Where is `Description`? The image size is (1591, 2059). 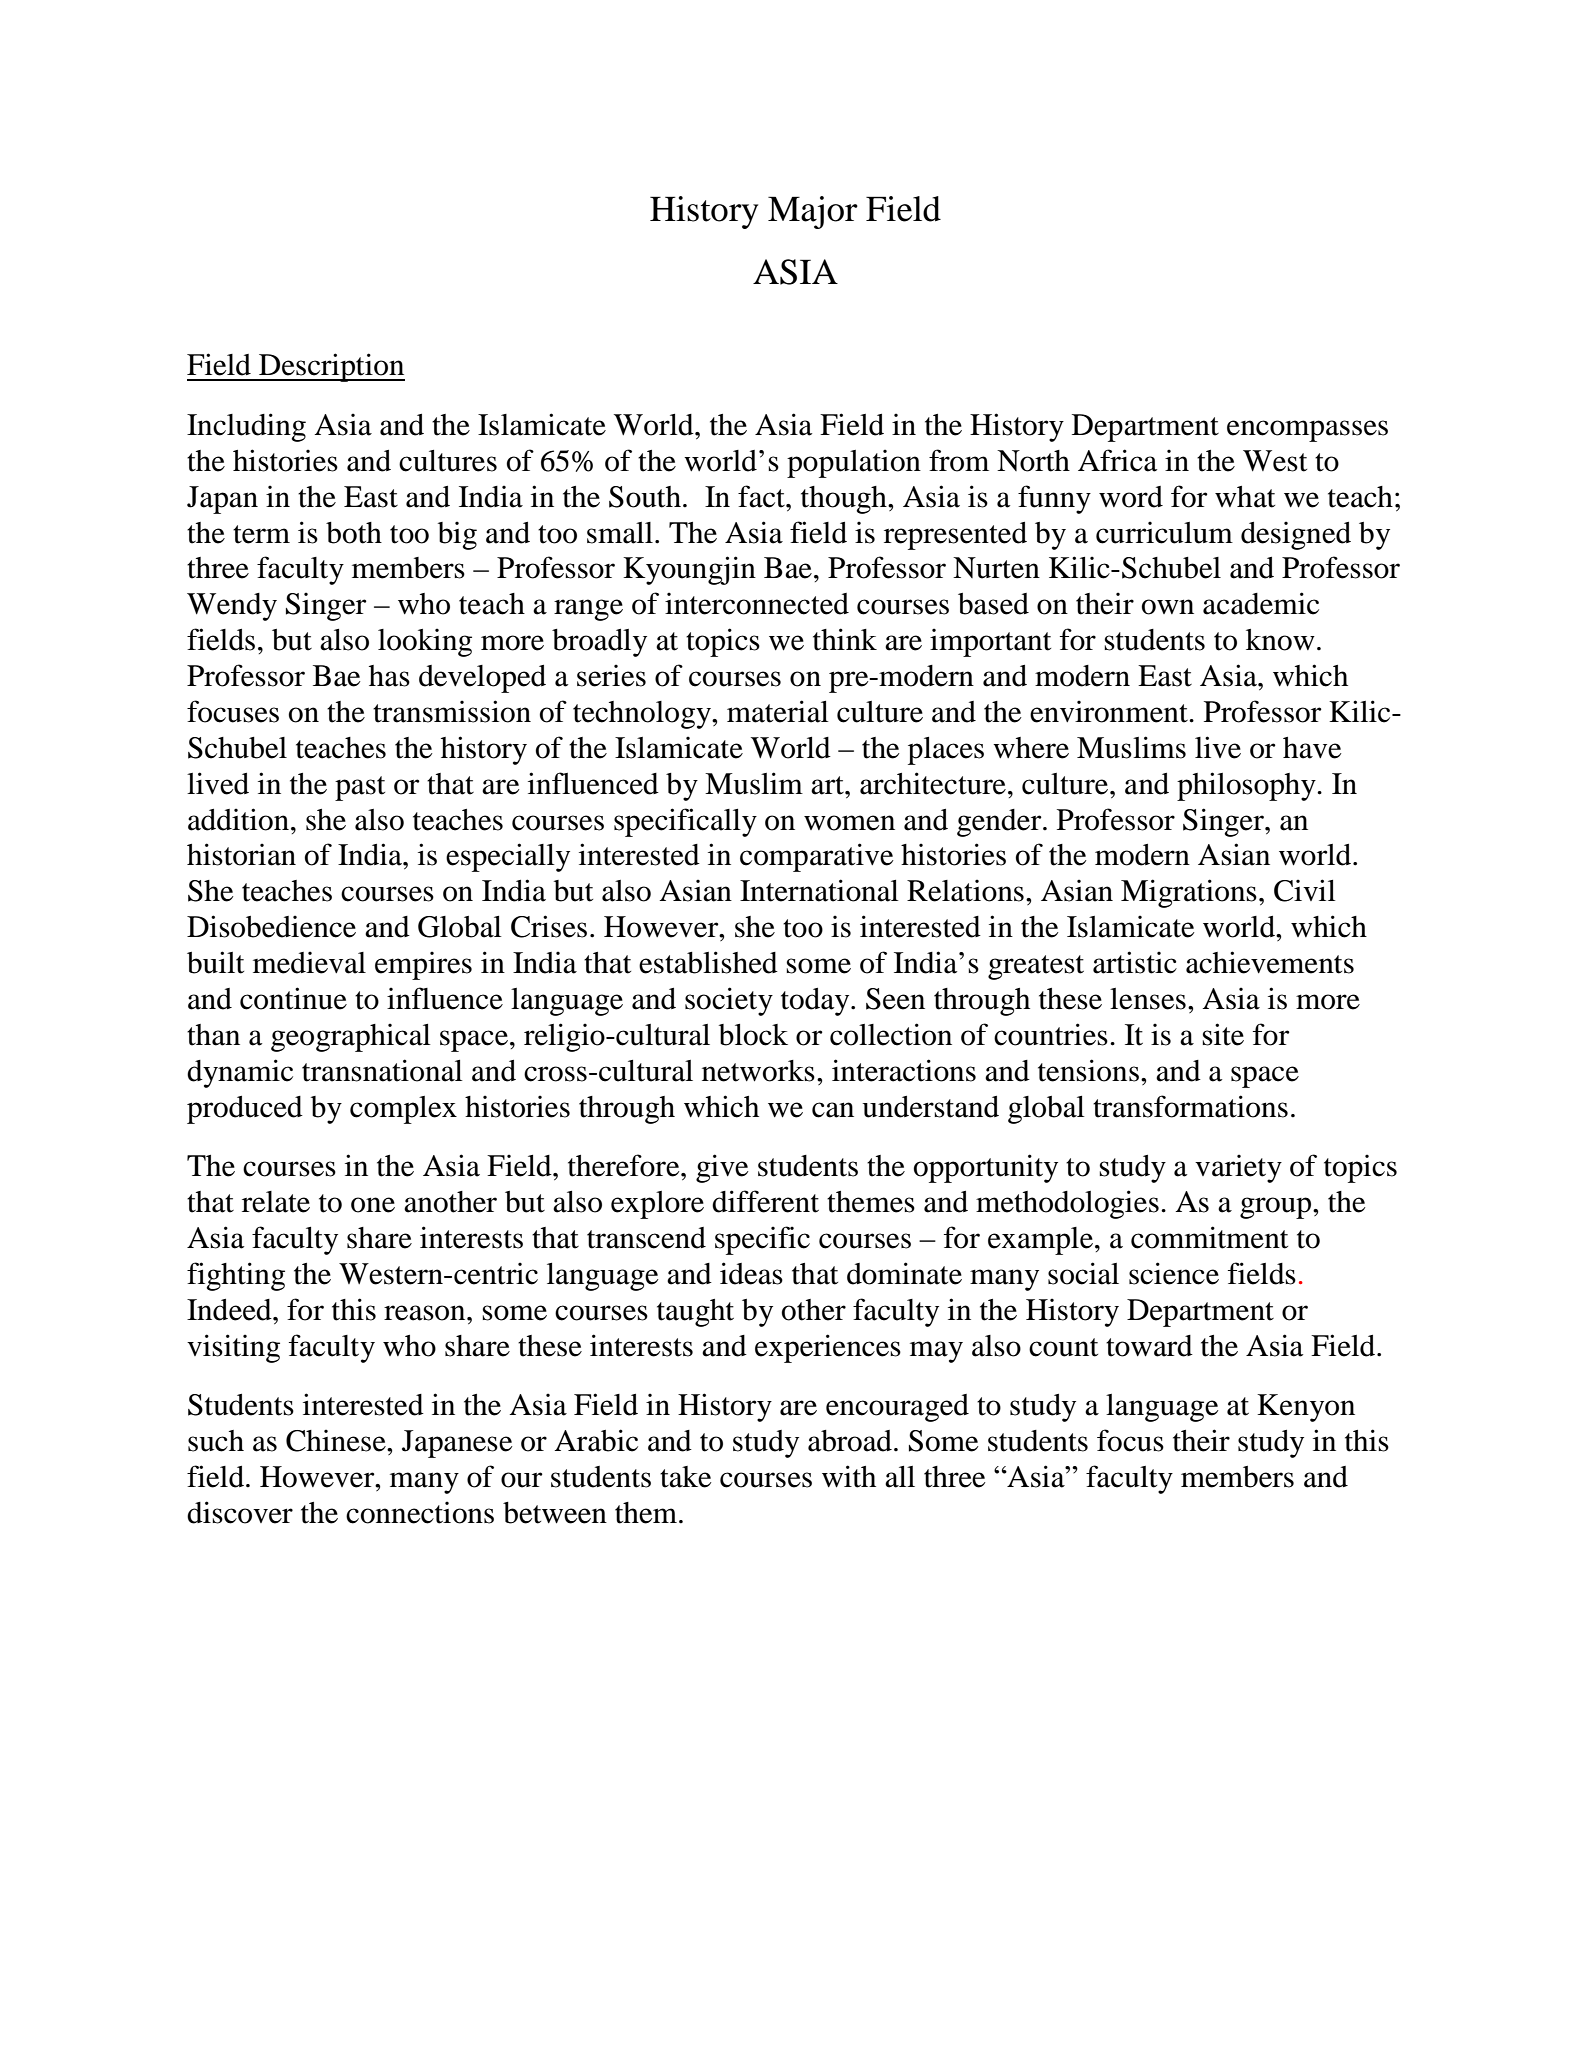
Description is located at coordinates (331, 367).
